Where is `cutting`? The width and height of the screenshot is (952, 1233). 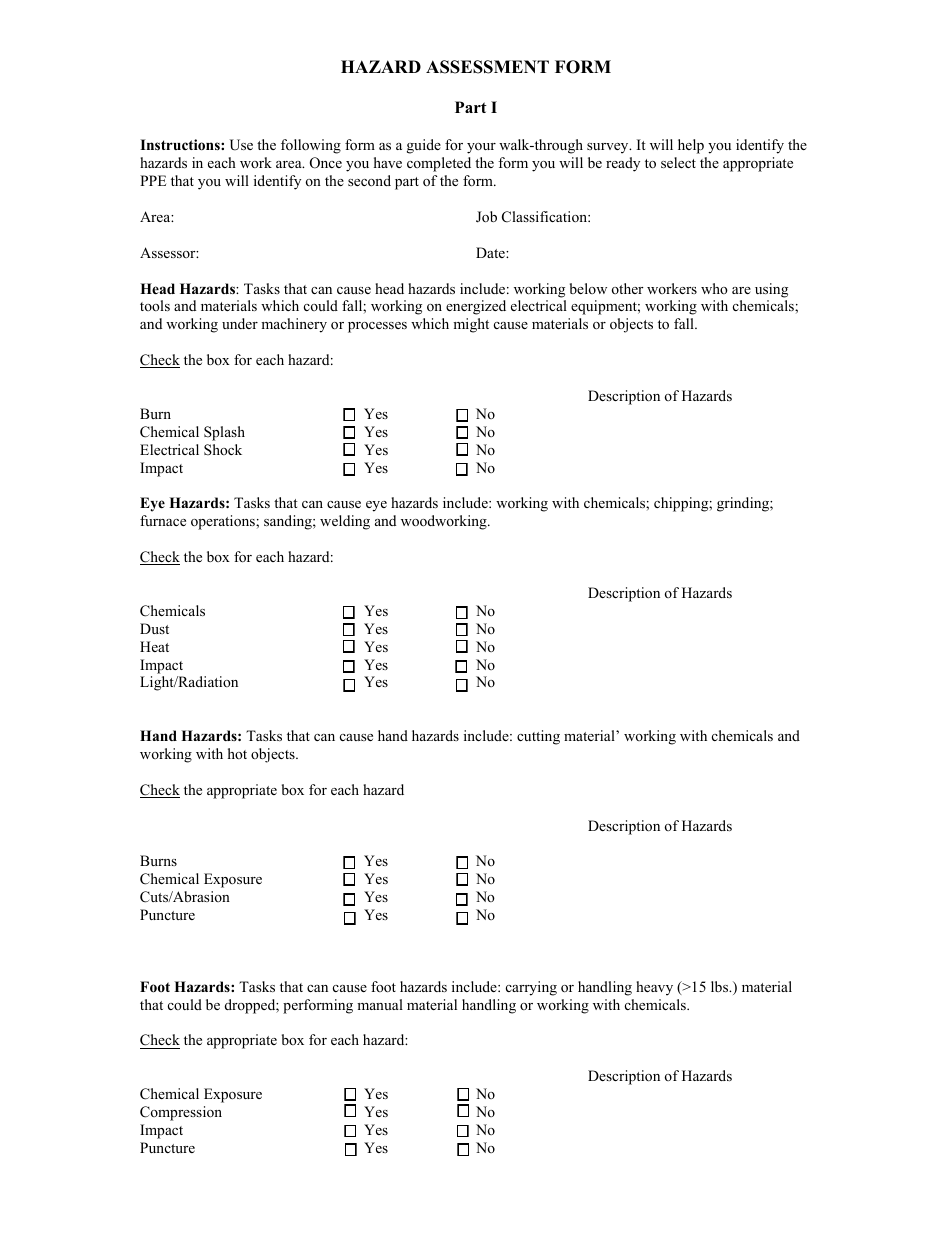
cutting is located at coordinates (538, 737).
